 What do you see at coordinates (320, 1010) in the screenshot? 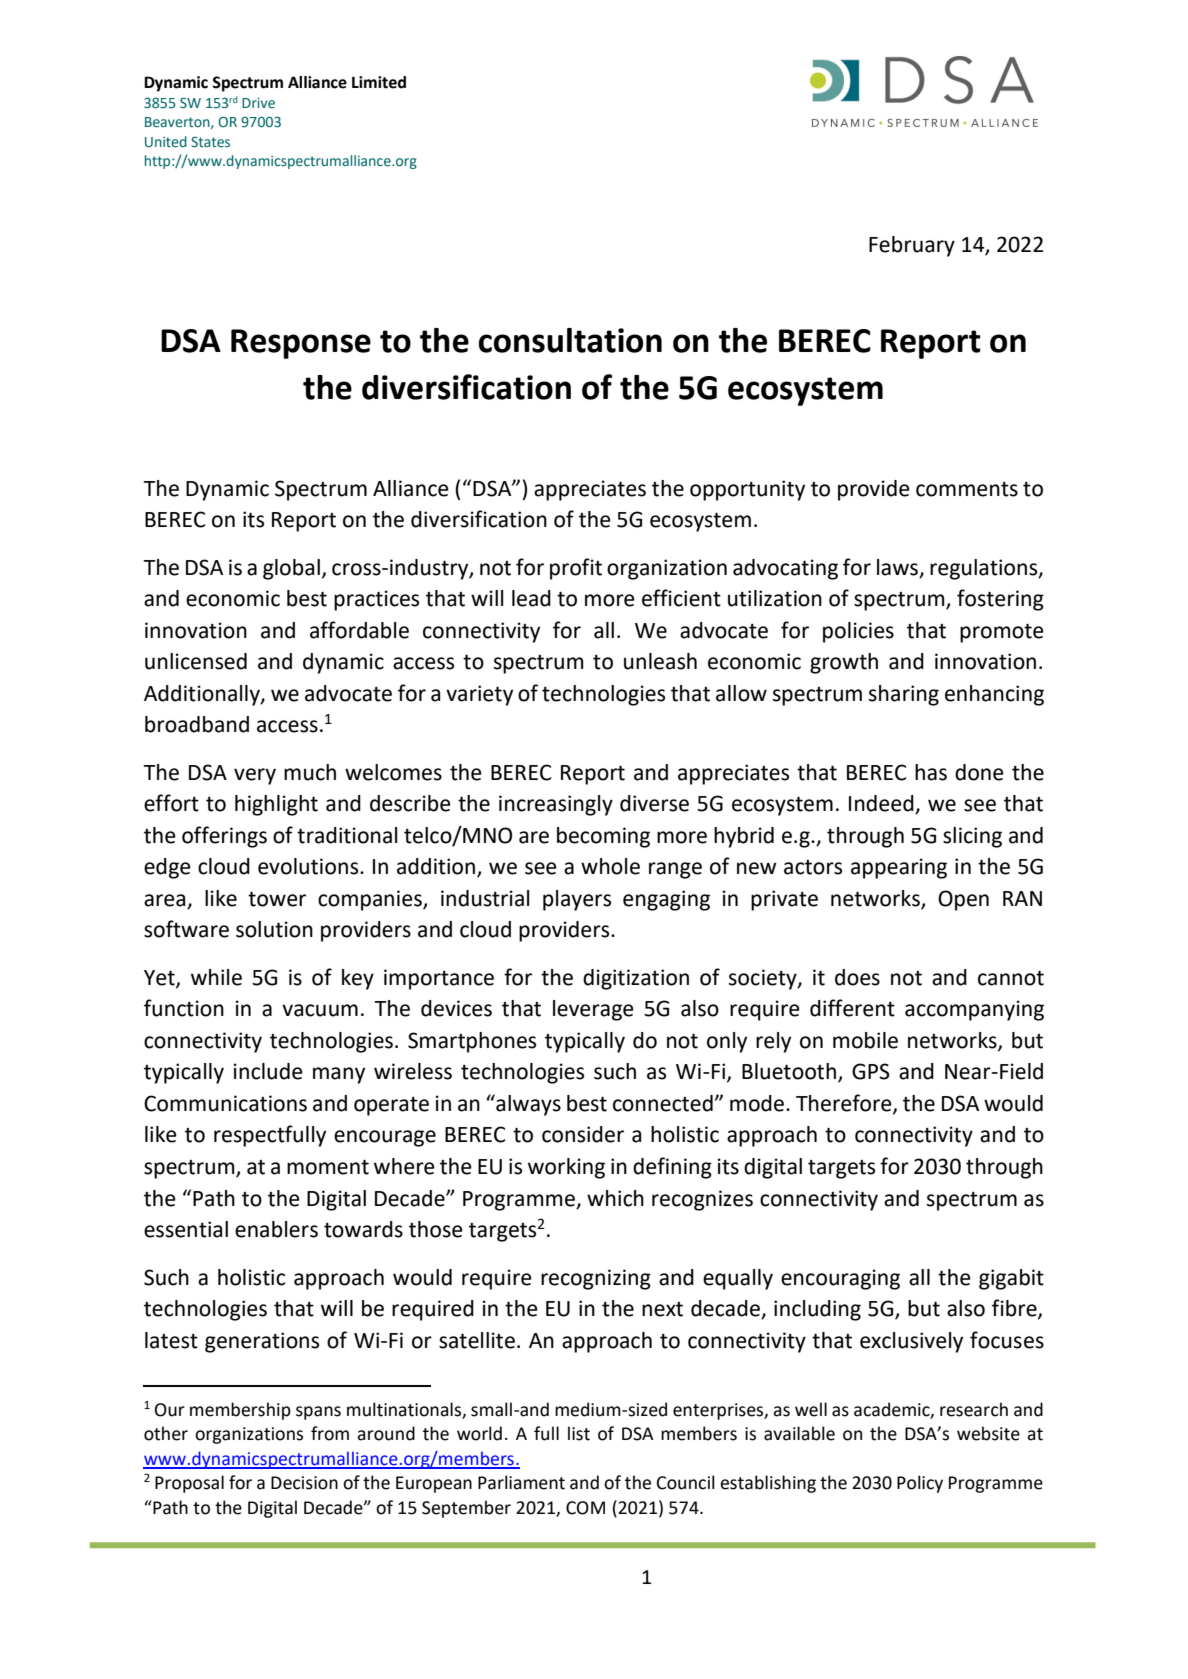
I see `vacuum` at bounding box center [320, 1010].
